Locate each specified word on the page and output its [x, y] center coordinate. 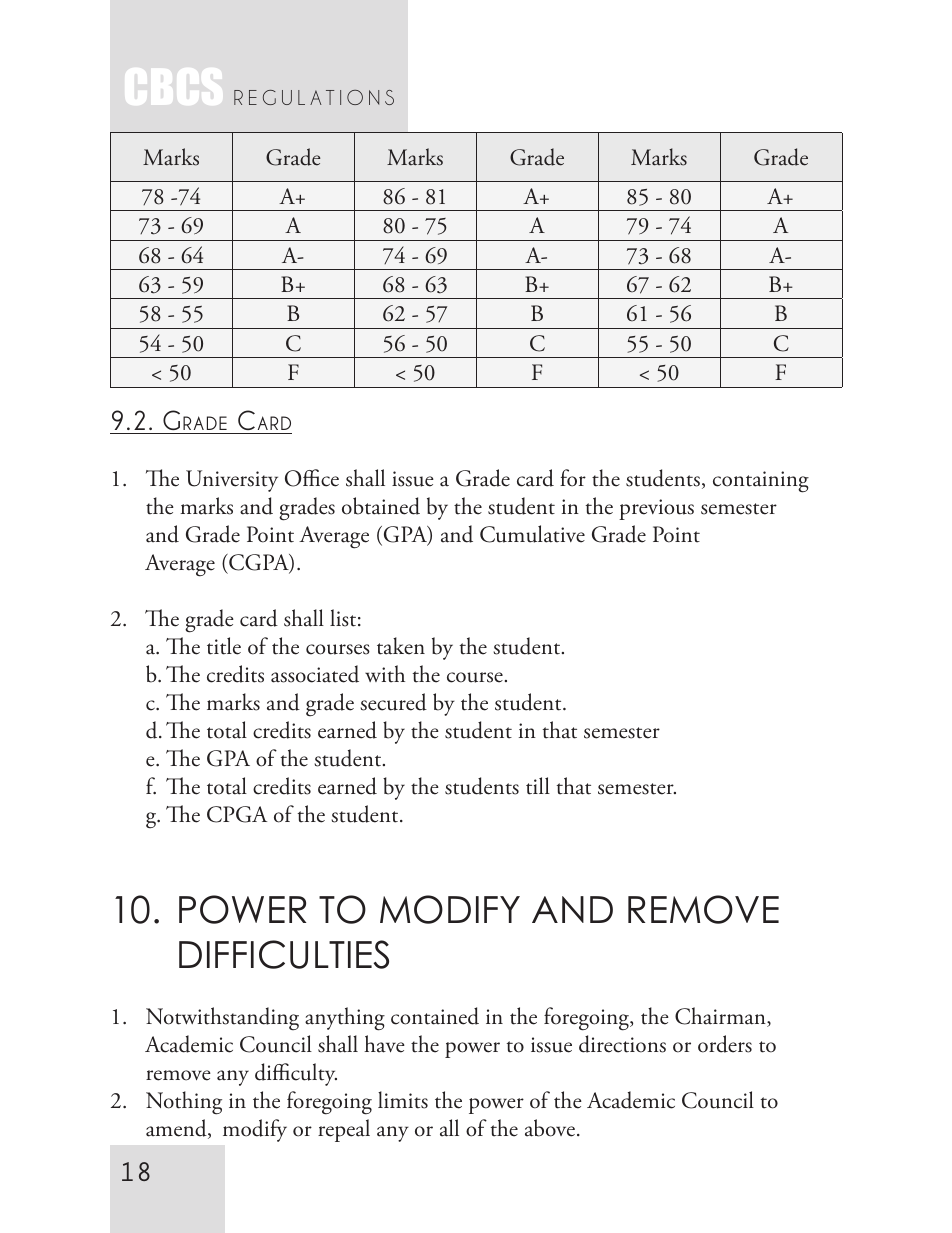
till [538, 786]
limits [403, 1100]
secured [393, 702]
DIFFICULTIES [284, 954]
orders [725, 1044]
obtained [381, 506]
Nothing [184, 1103]
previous [656, 509]
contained [435, 1016]
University [232, 481]
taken [401, 646]
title [224, 646]
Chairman [721, 1017]
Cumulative [532, 534]
